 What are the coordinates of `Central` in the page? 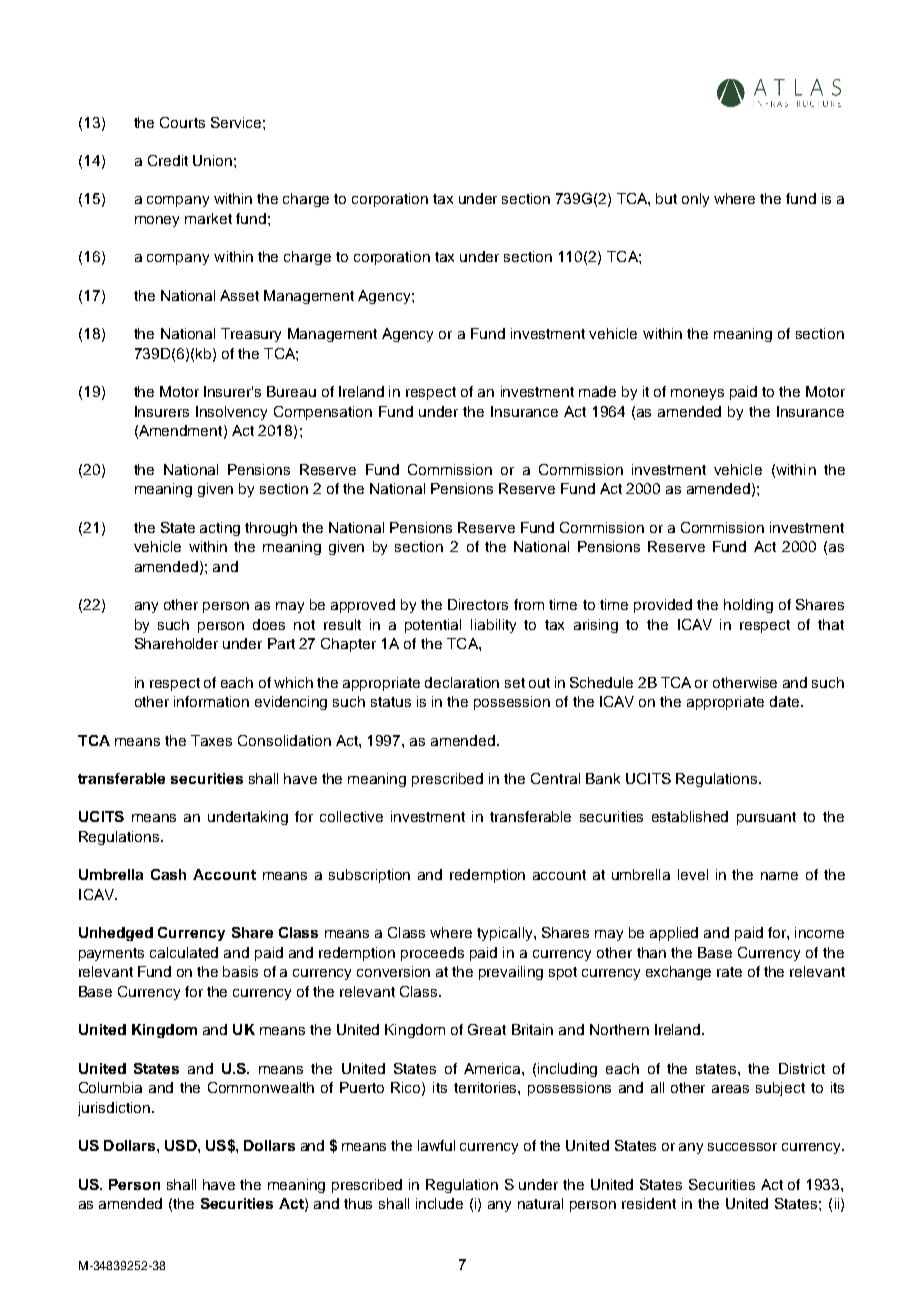 It's located at (555, 778).
